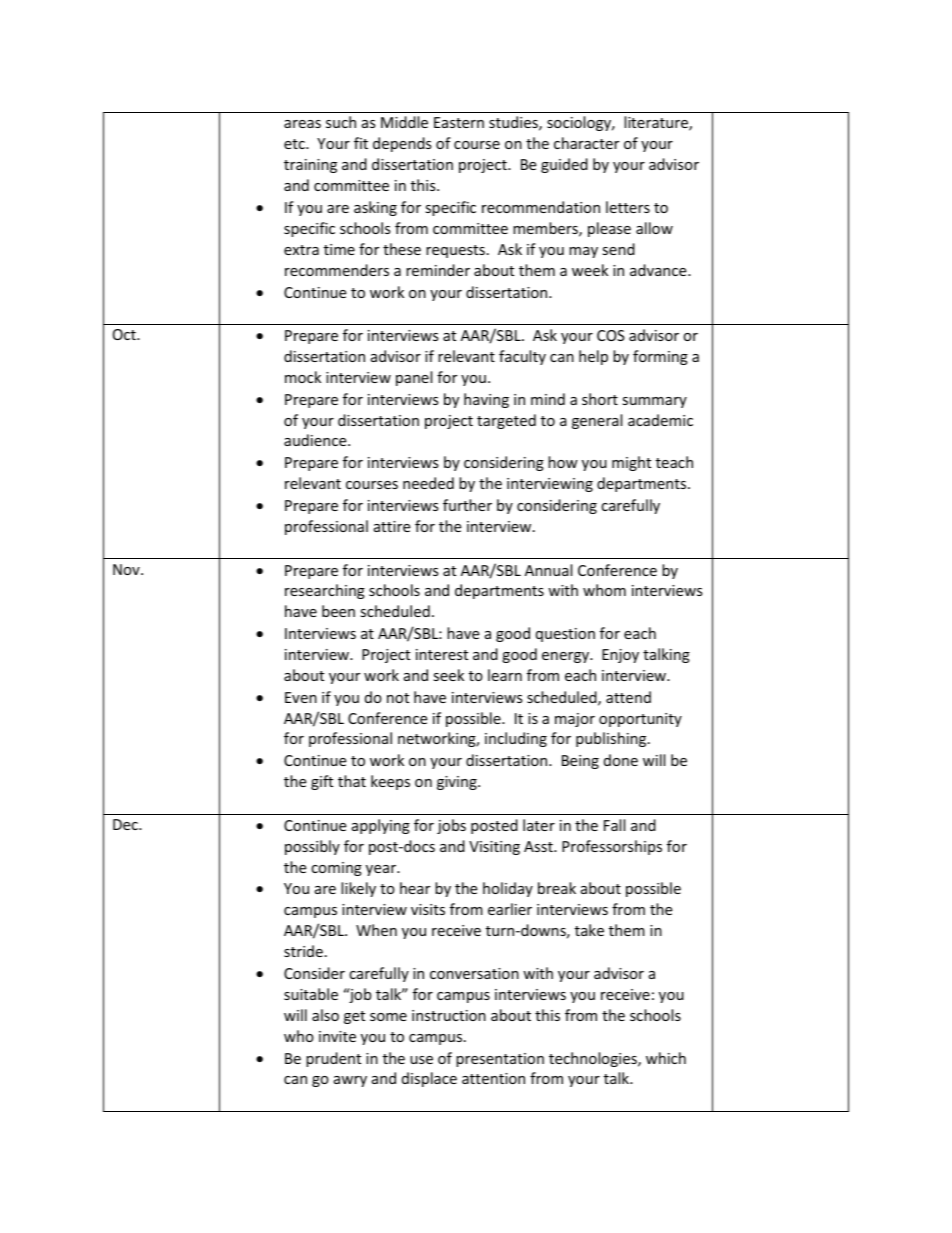 The height and width of the image is (1233, 952). I want to click on depends, so click(402, 144).
